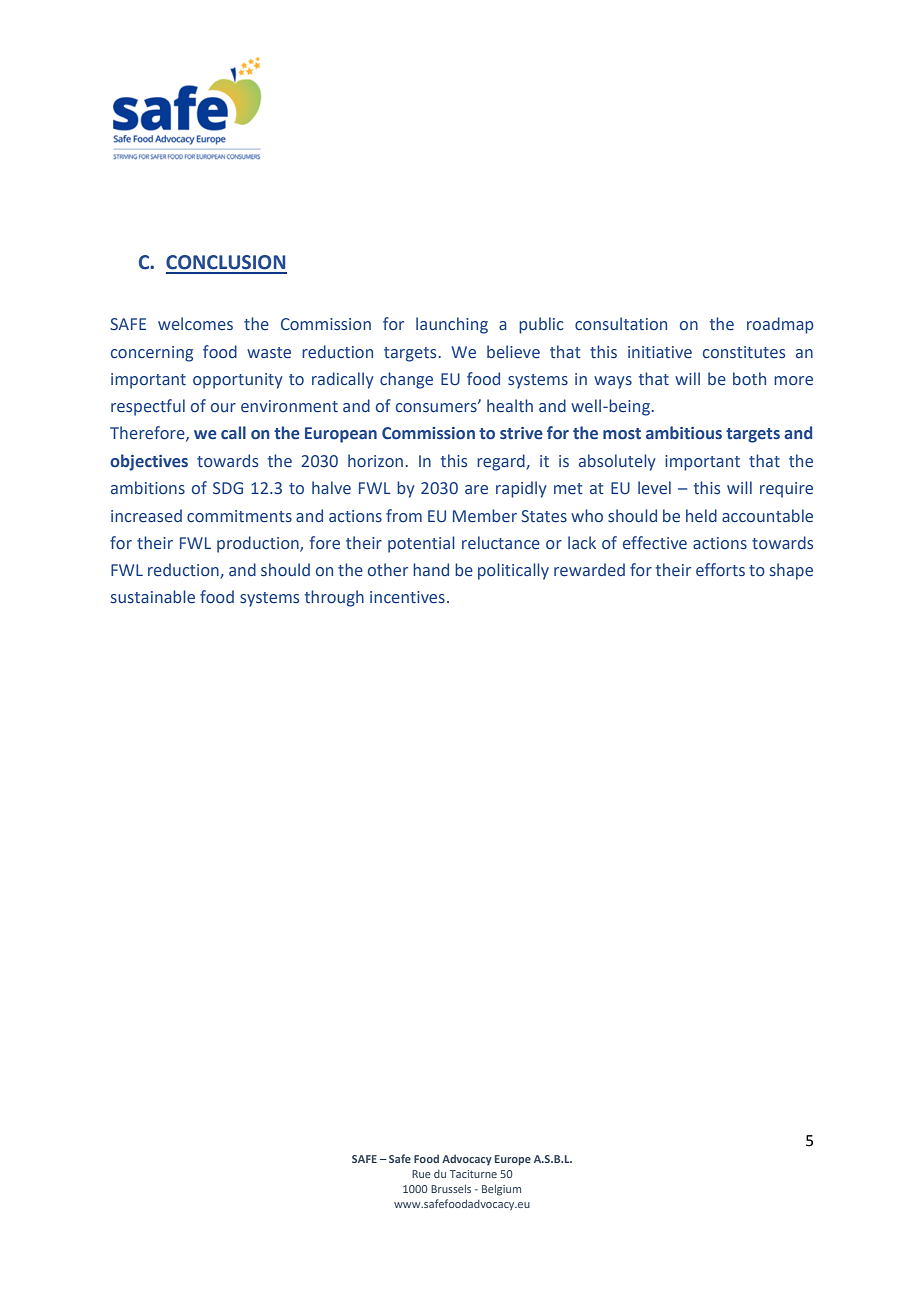  I want to click on launching, so click(452, 325).
